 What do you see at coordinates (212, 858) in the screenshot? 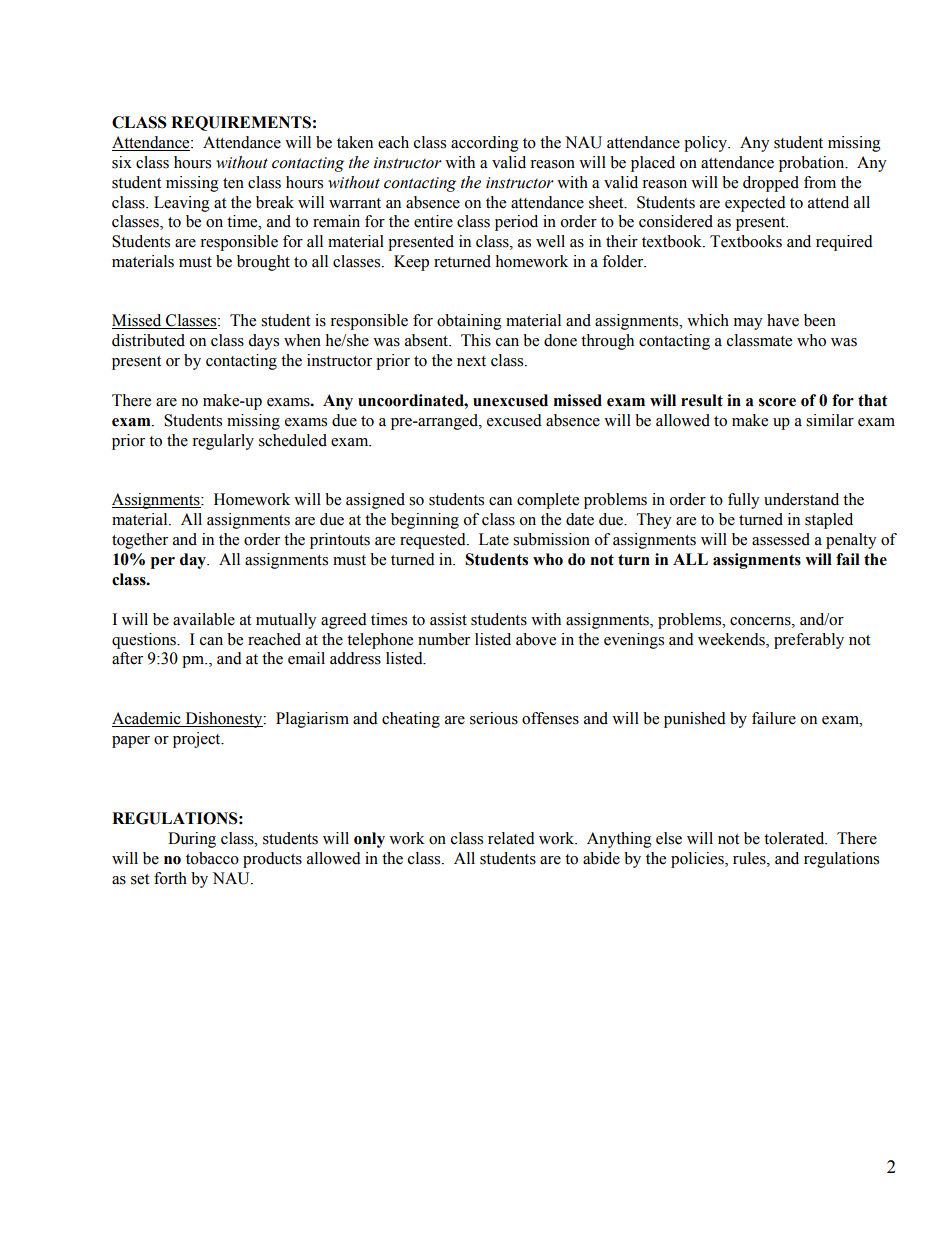
I see `tobacco` at bounding box center [212, 858].
